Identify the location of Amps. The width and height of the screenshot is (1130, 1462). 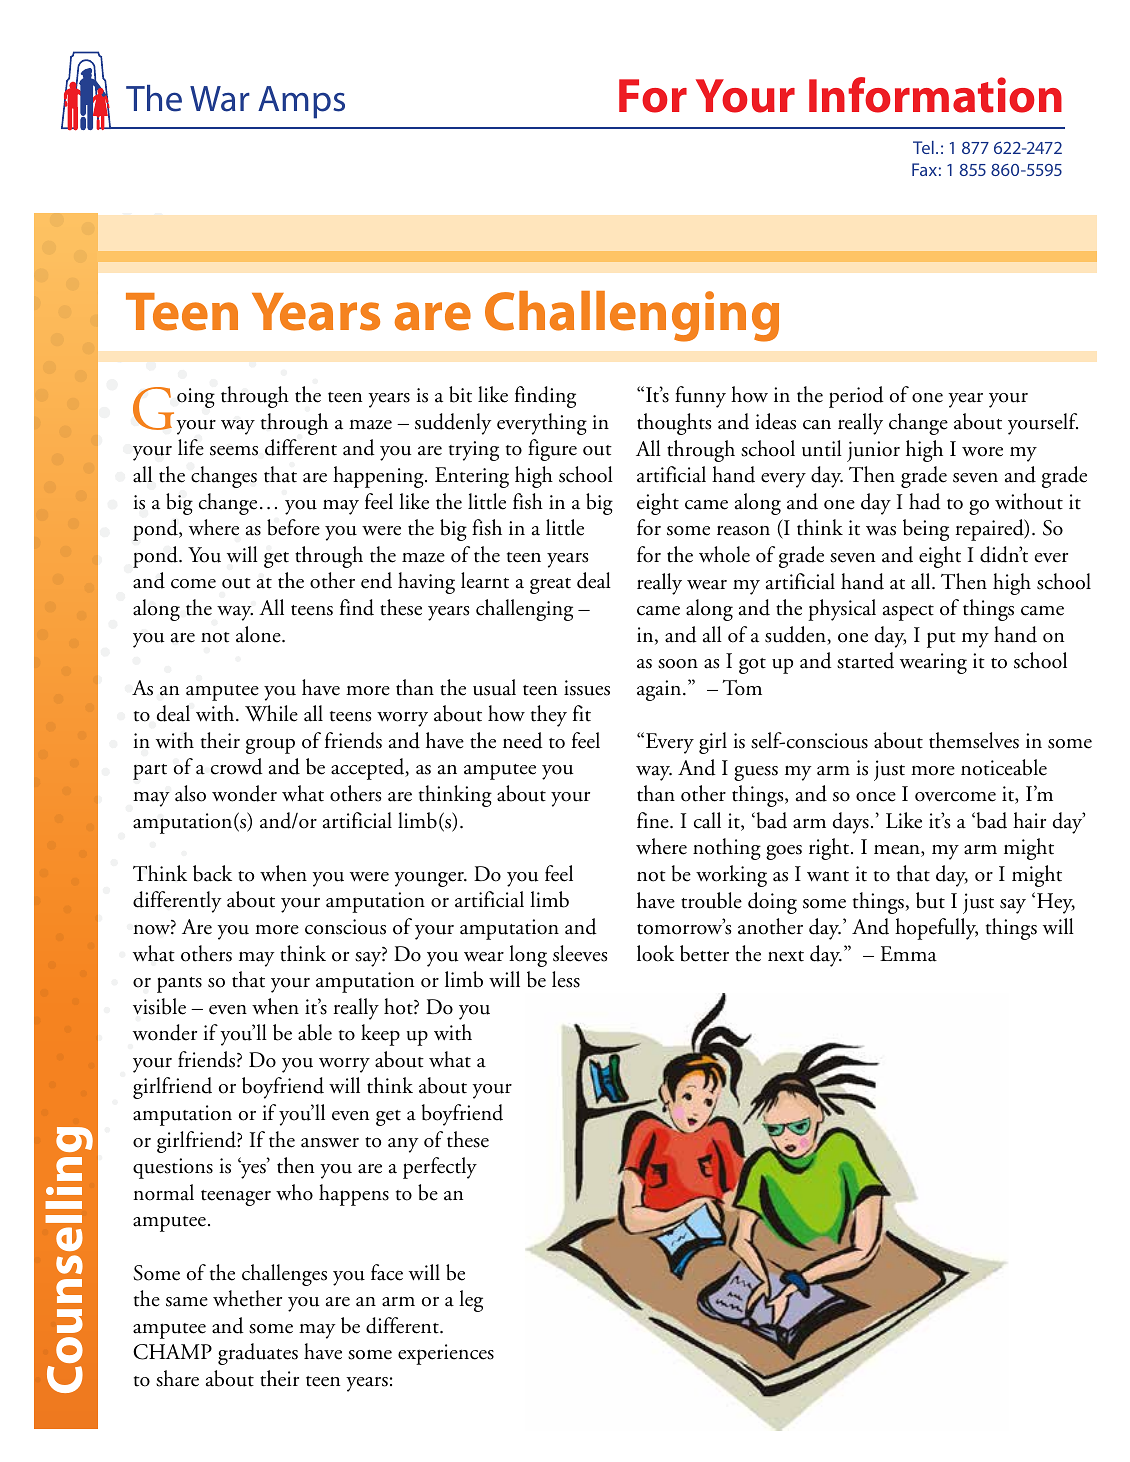
(301, 102).
